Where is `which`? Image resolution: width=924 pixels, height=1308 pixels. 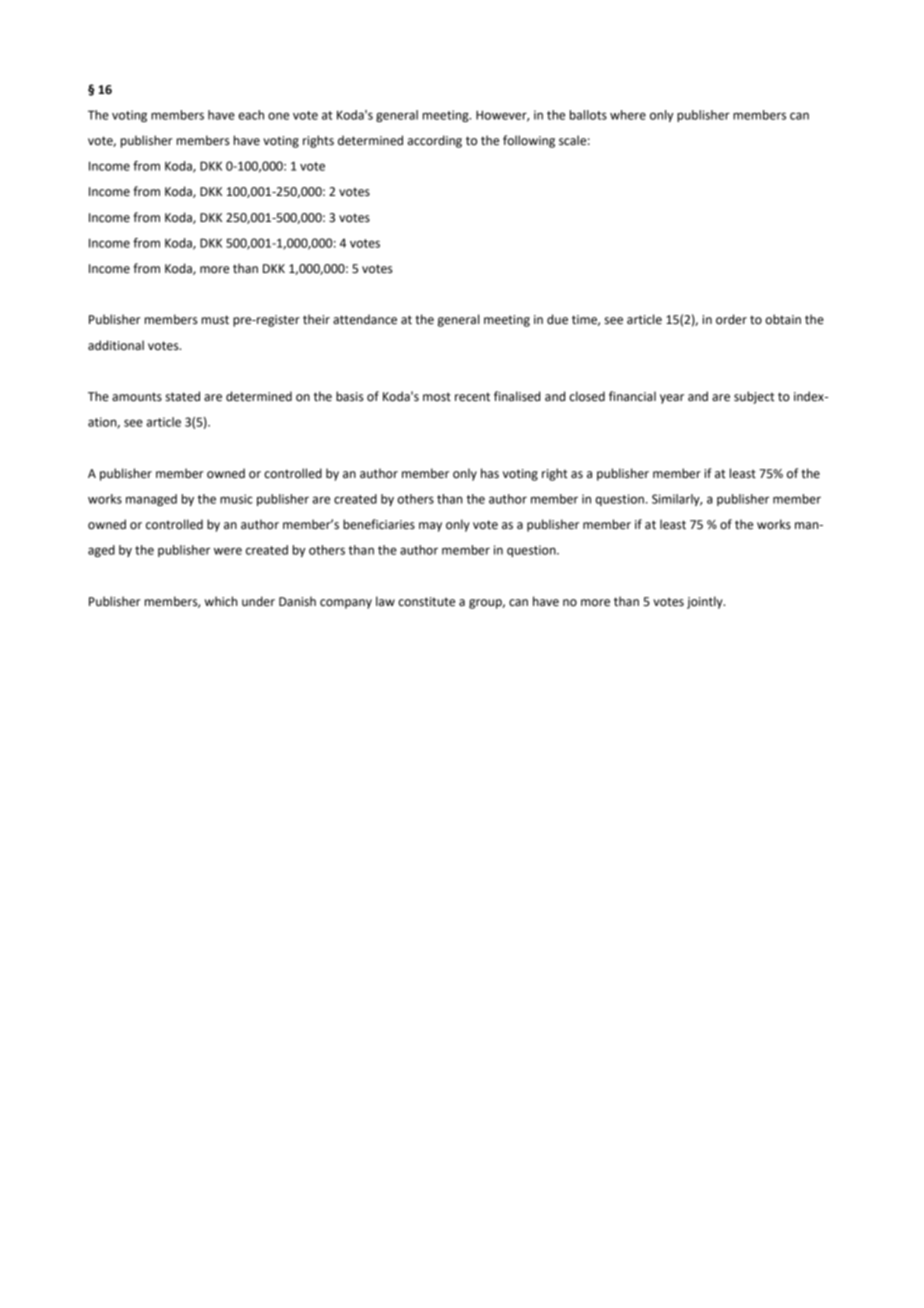 which is located at coordinates (221, 601).
